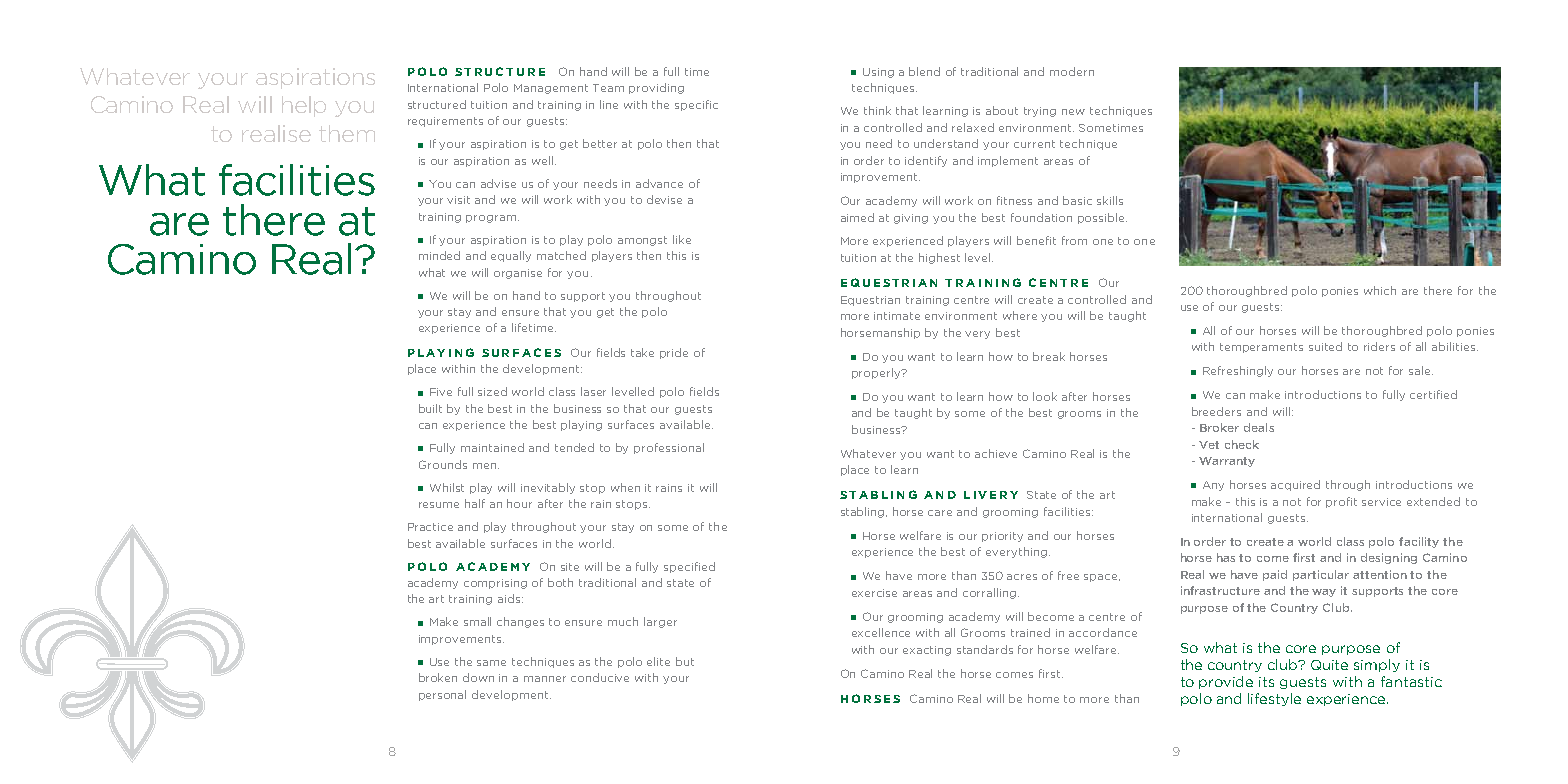 The width and height of the screenshot is (1568, 784). What do you see at coordinates (878, 73) in the screenshot?
I see `Using` at bounding box center [878, 73].
